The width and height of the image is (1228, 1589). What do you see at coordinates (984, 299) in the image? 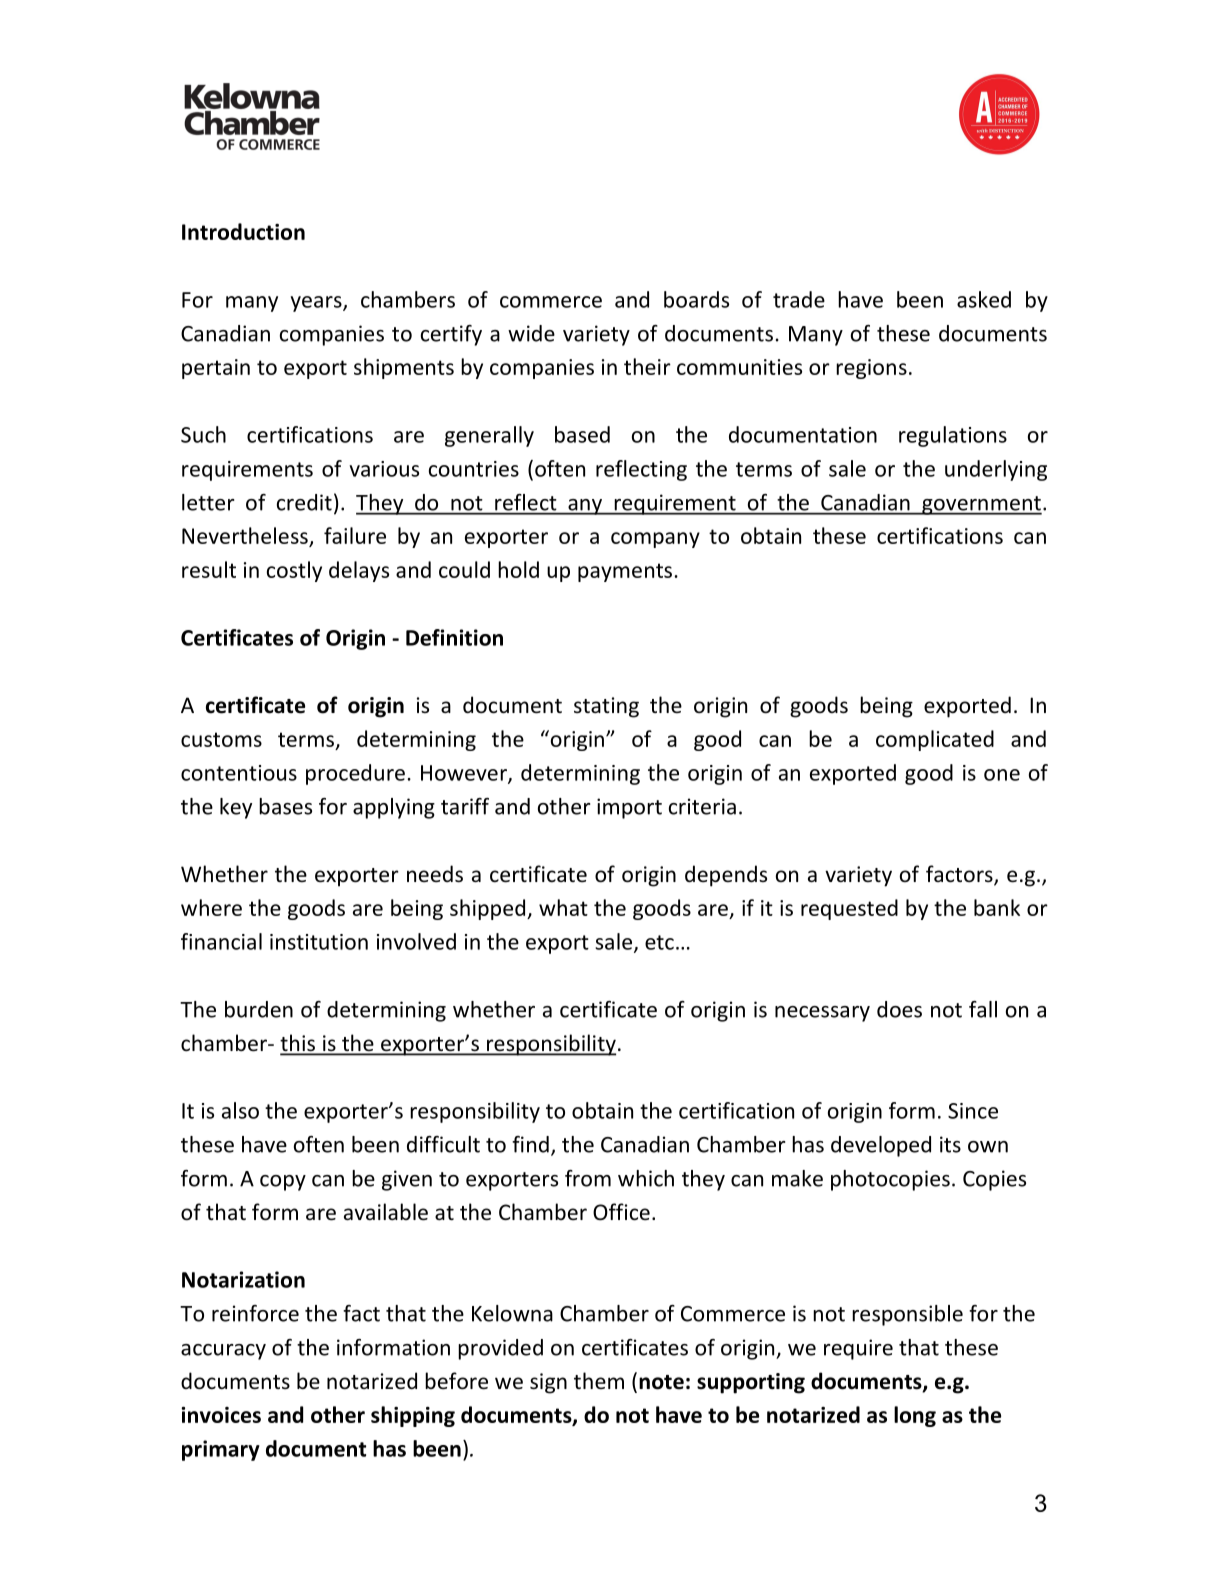
I see `asked` at bounding box center [984, 299].
